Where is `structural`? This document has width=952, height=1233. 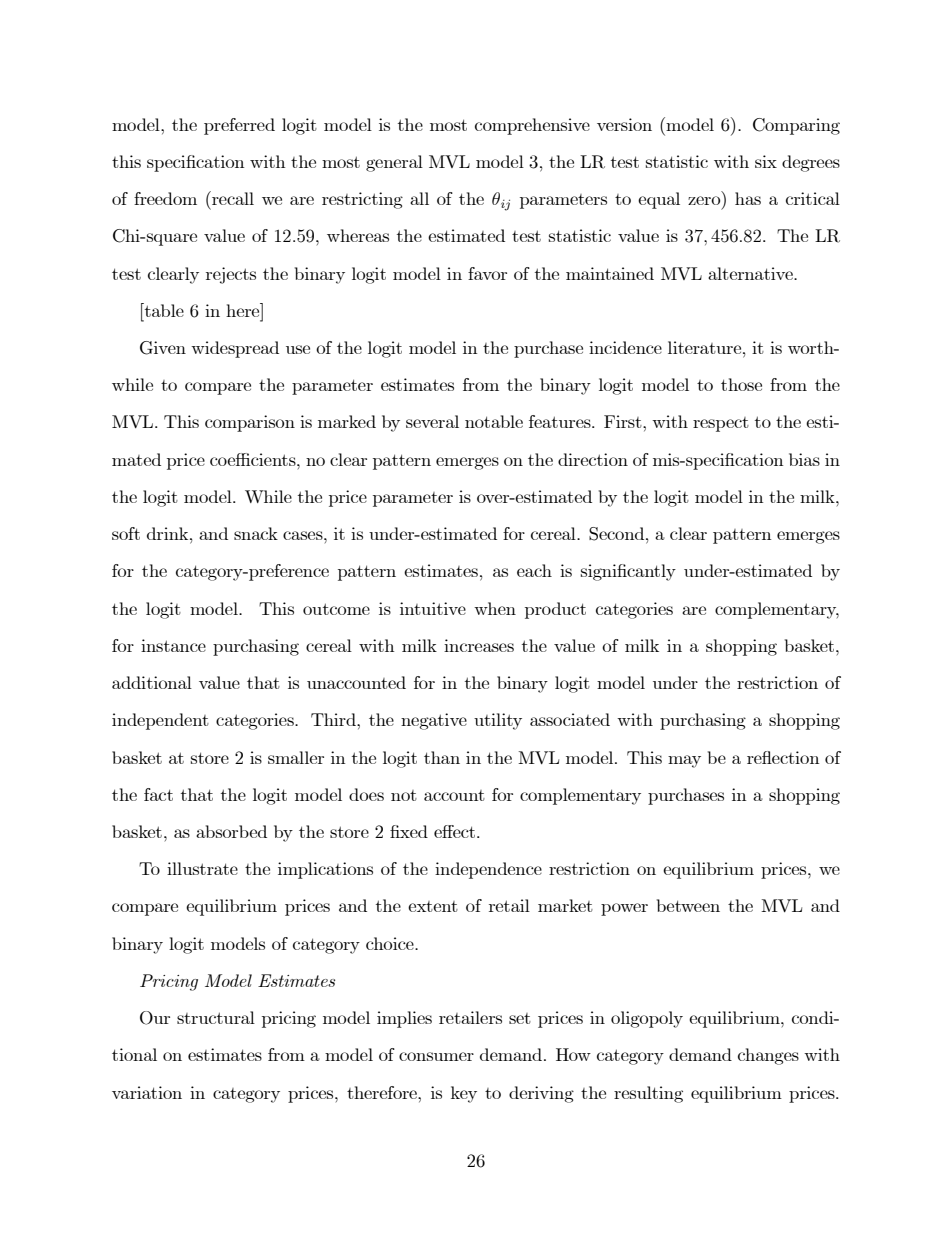
structural is located at coordinates (216, 1017).
